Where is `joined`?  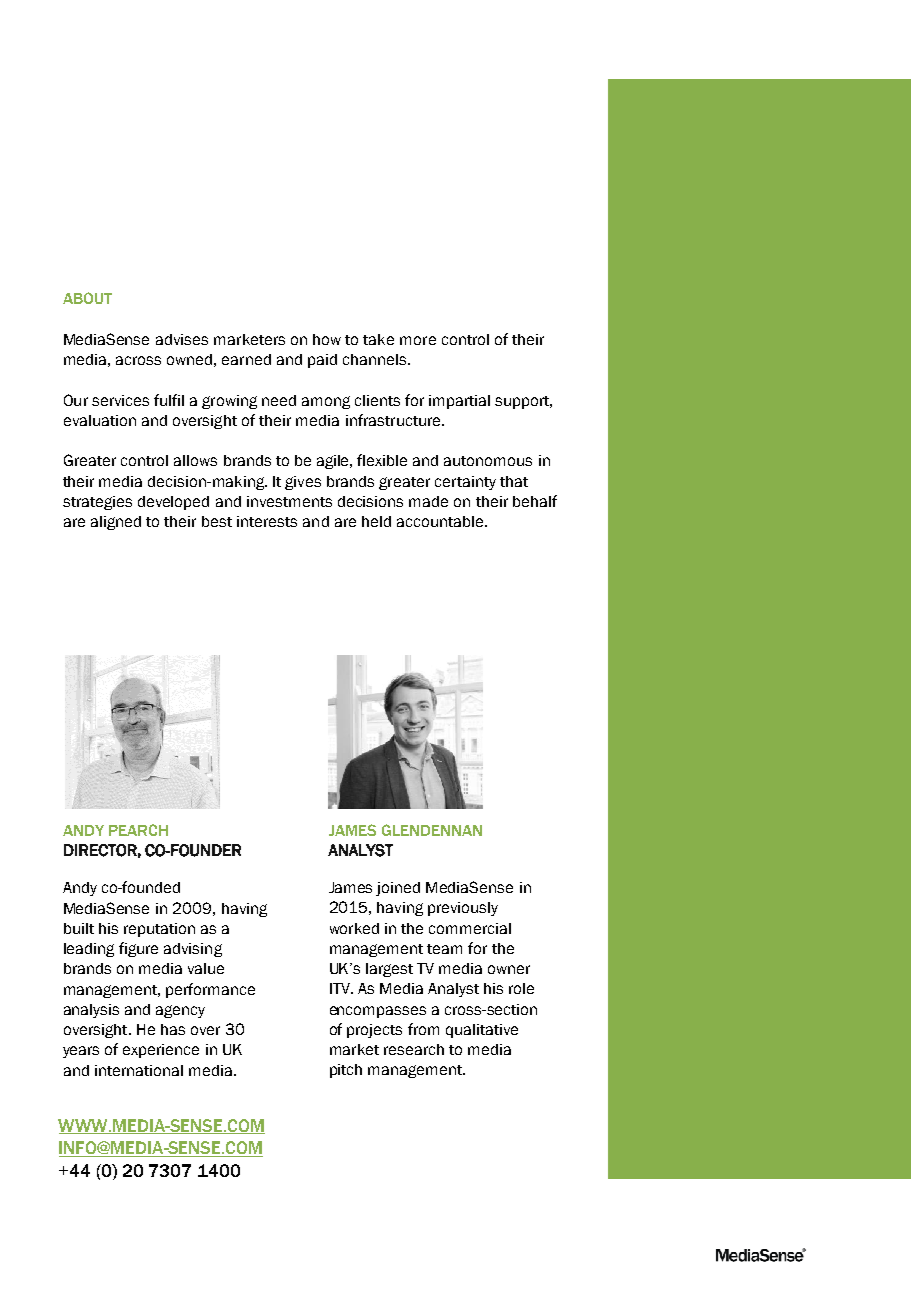
joined is located at coordinates (398, 889).
